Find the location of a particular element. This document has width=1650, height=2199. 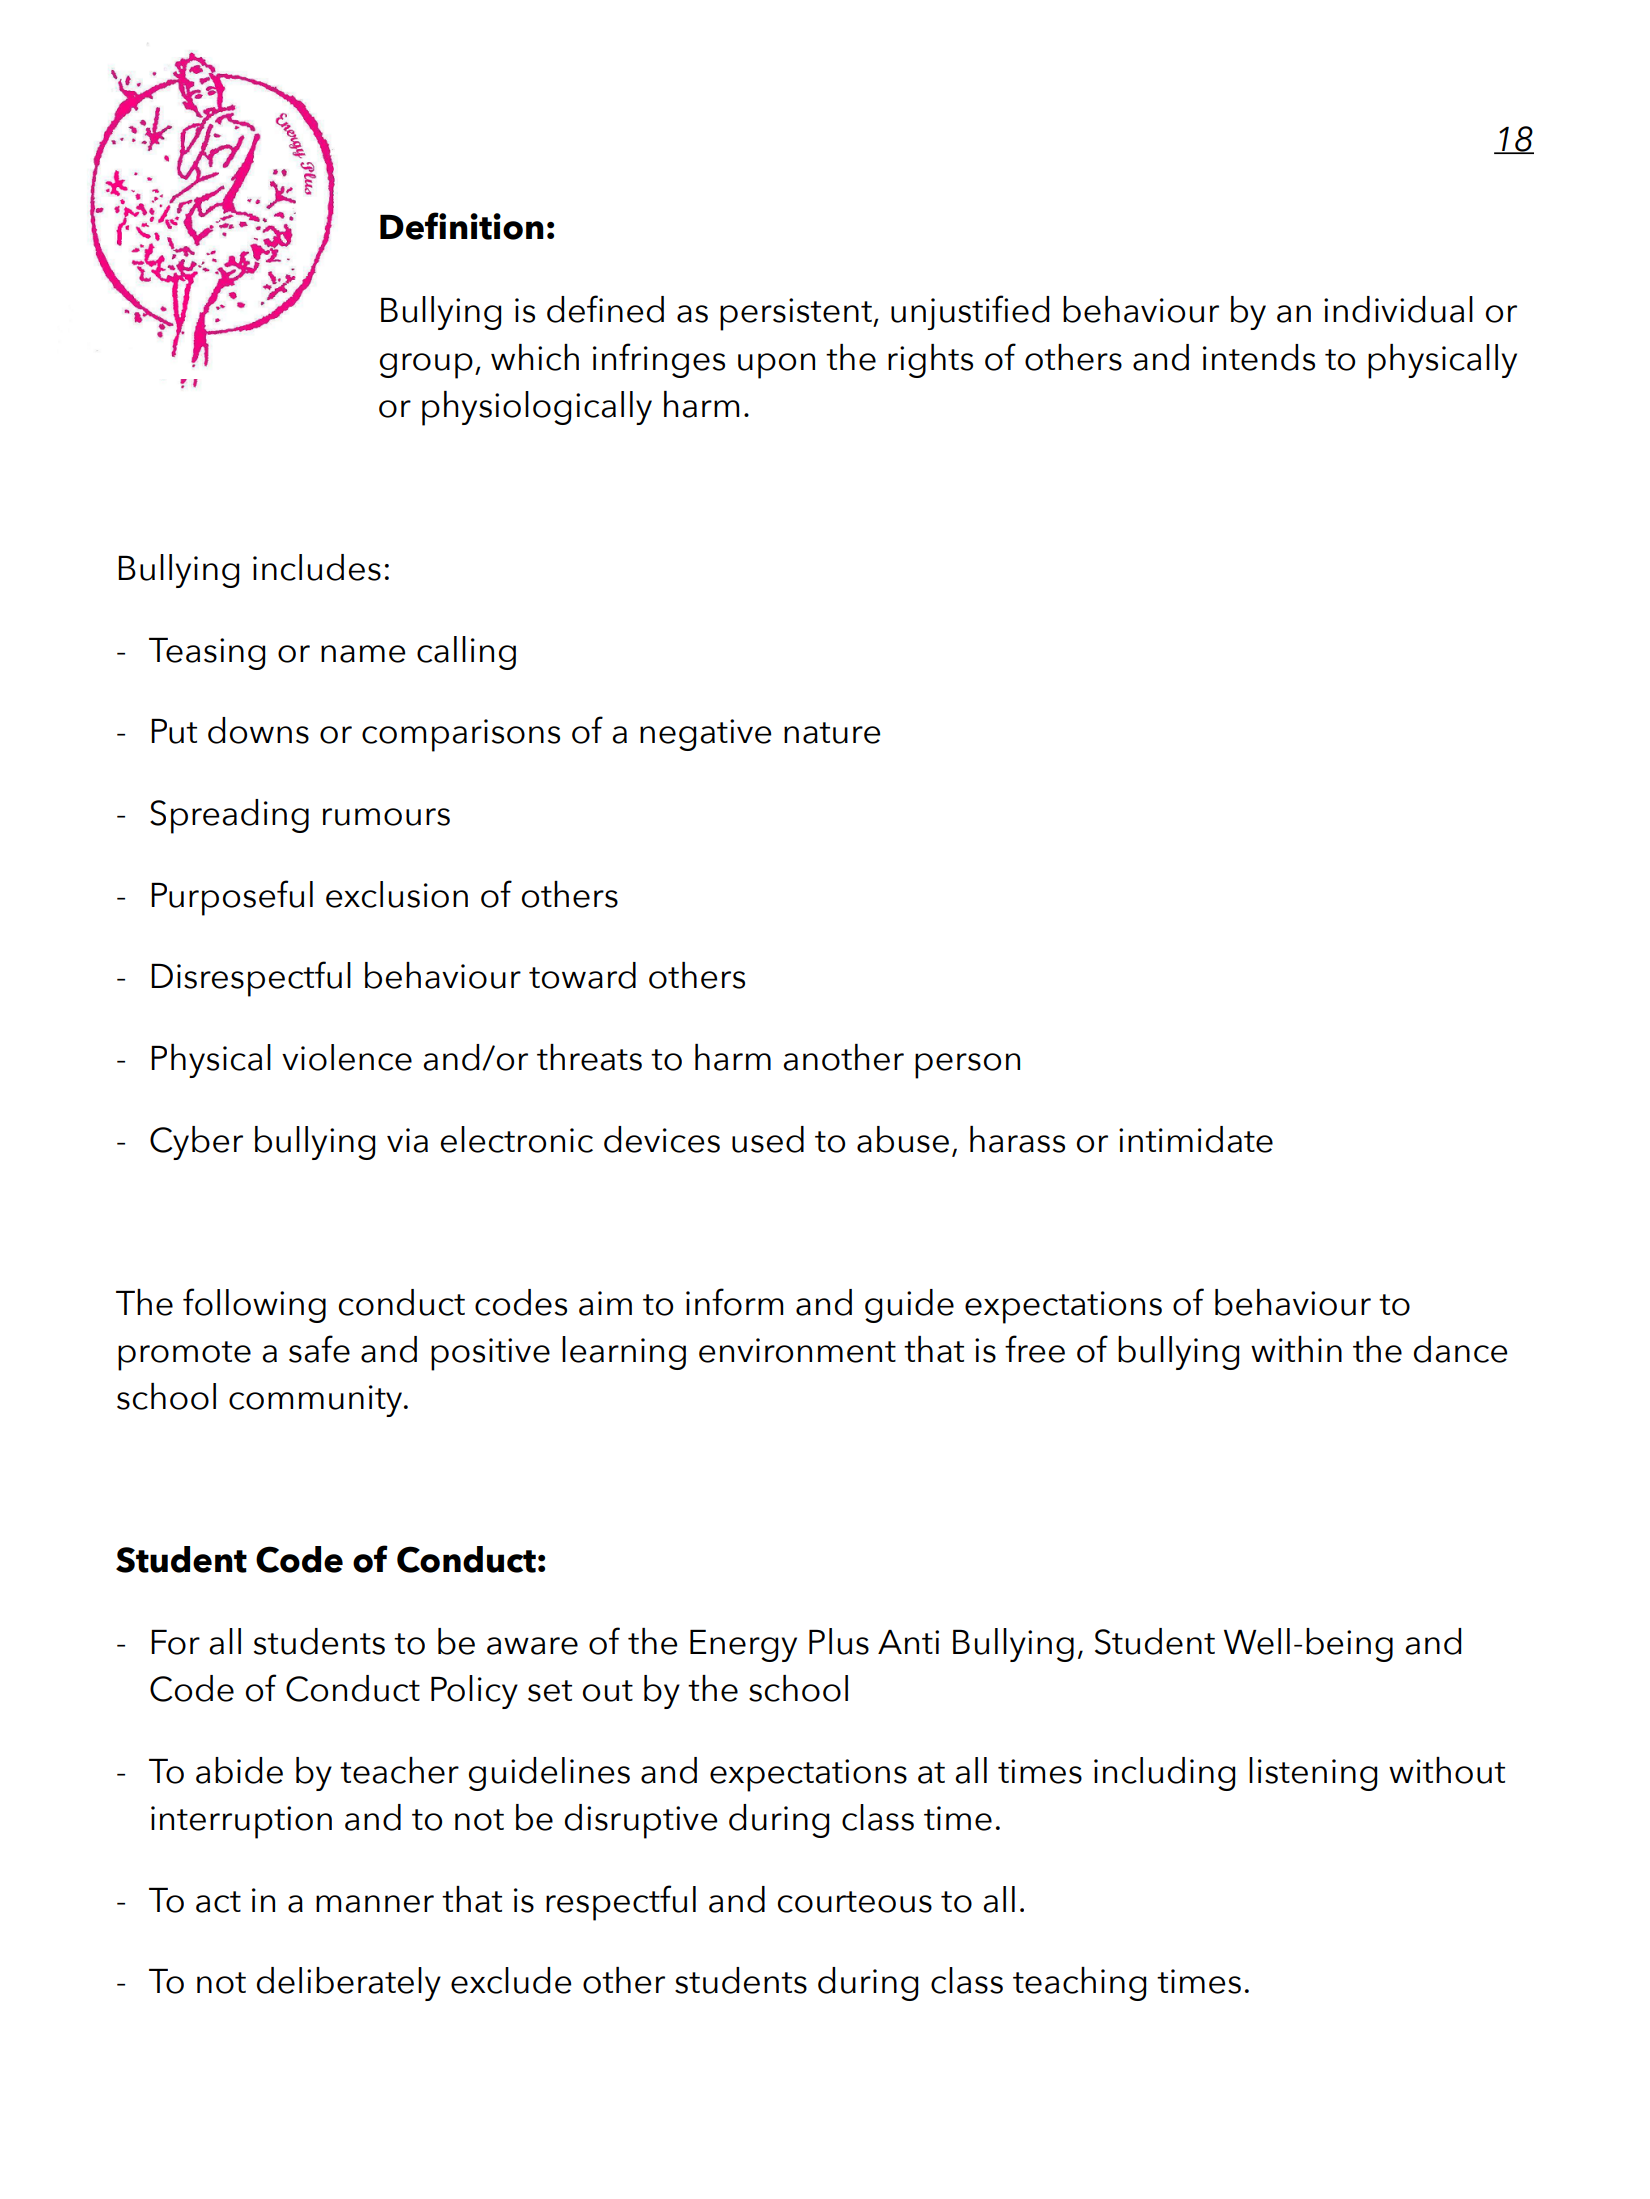

via is located at coordinates (407, 1140).
